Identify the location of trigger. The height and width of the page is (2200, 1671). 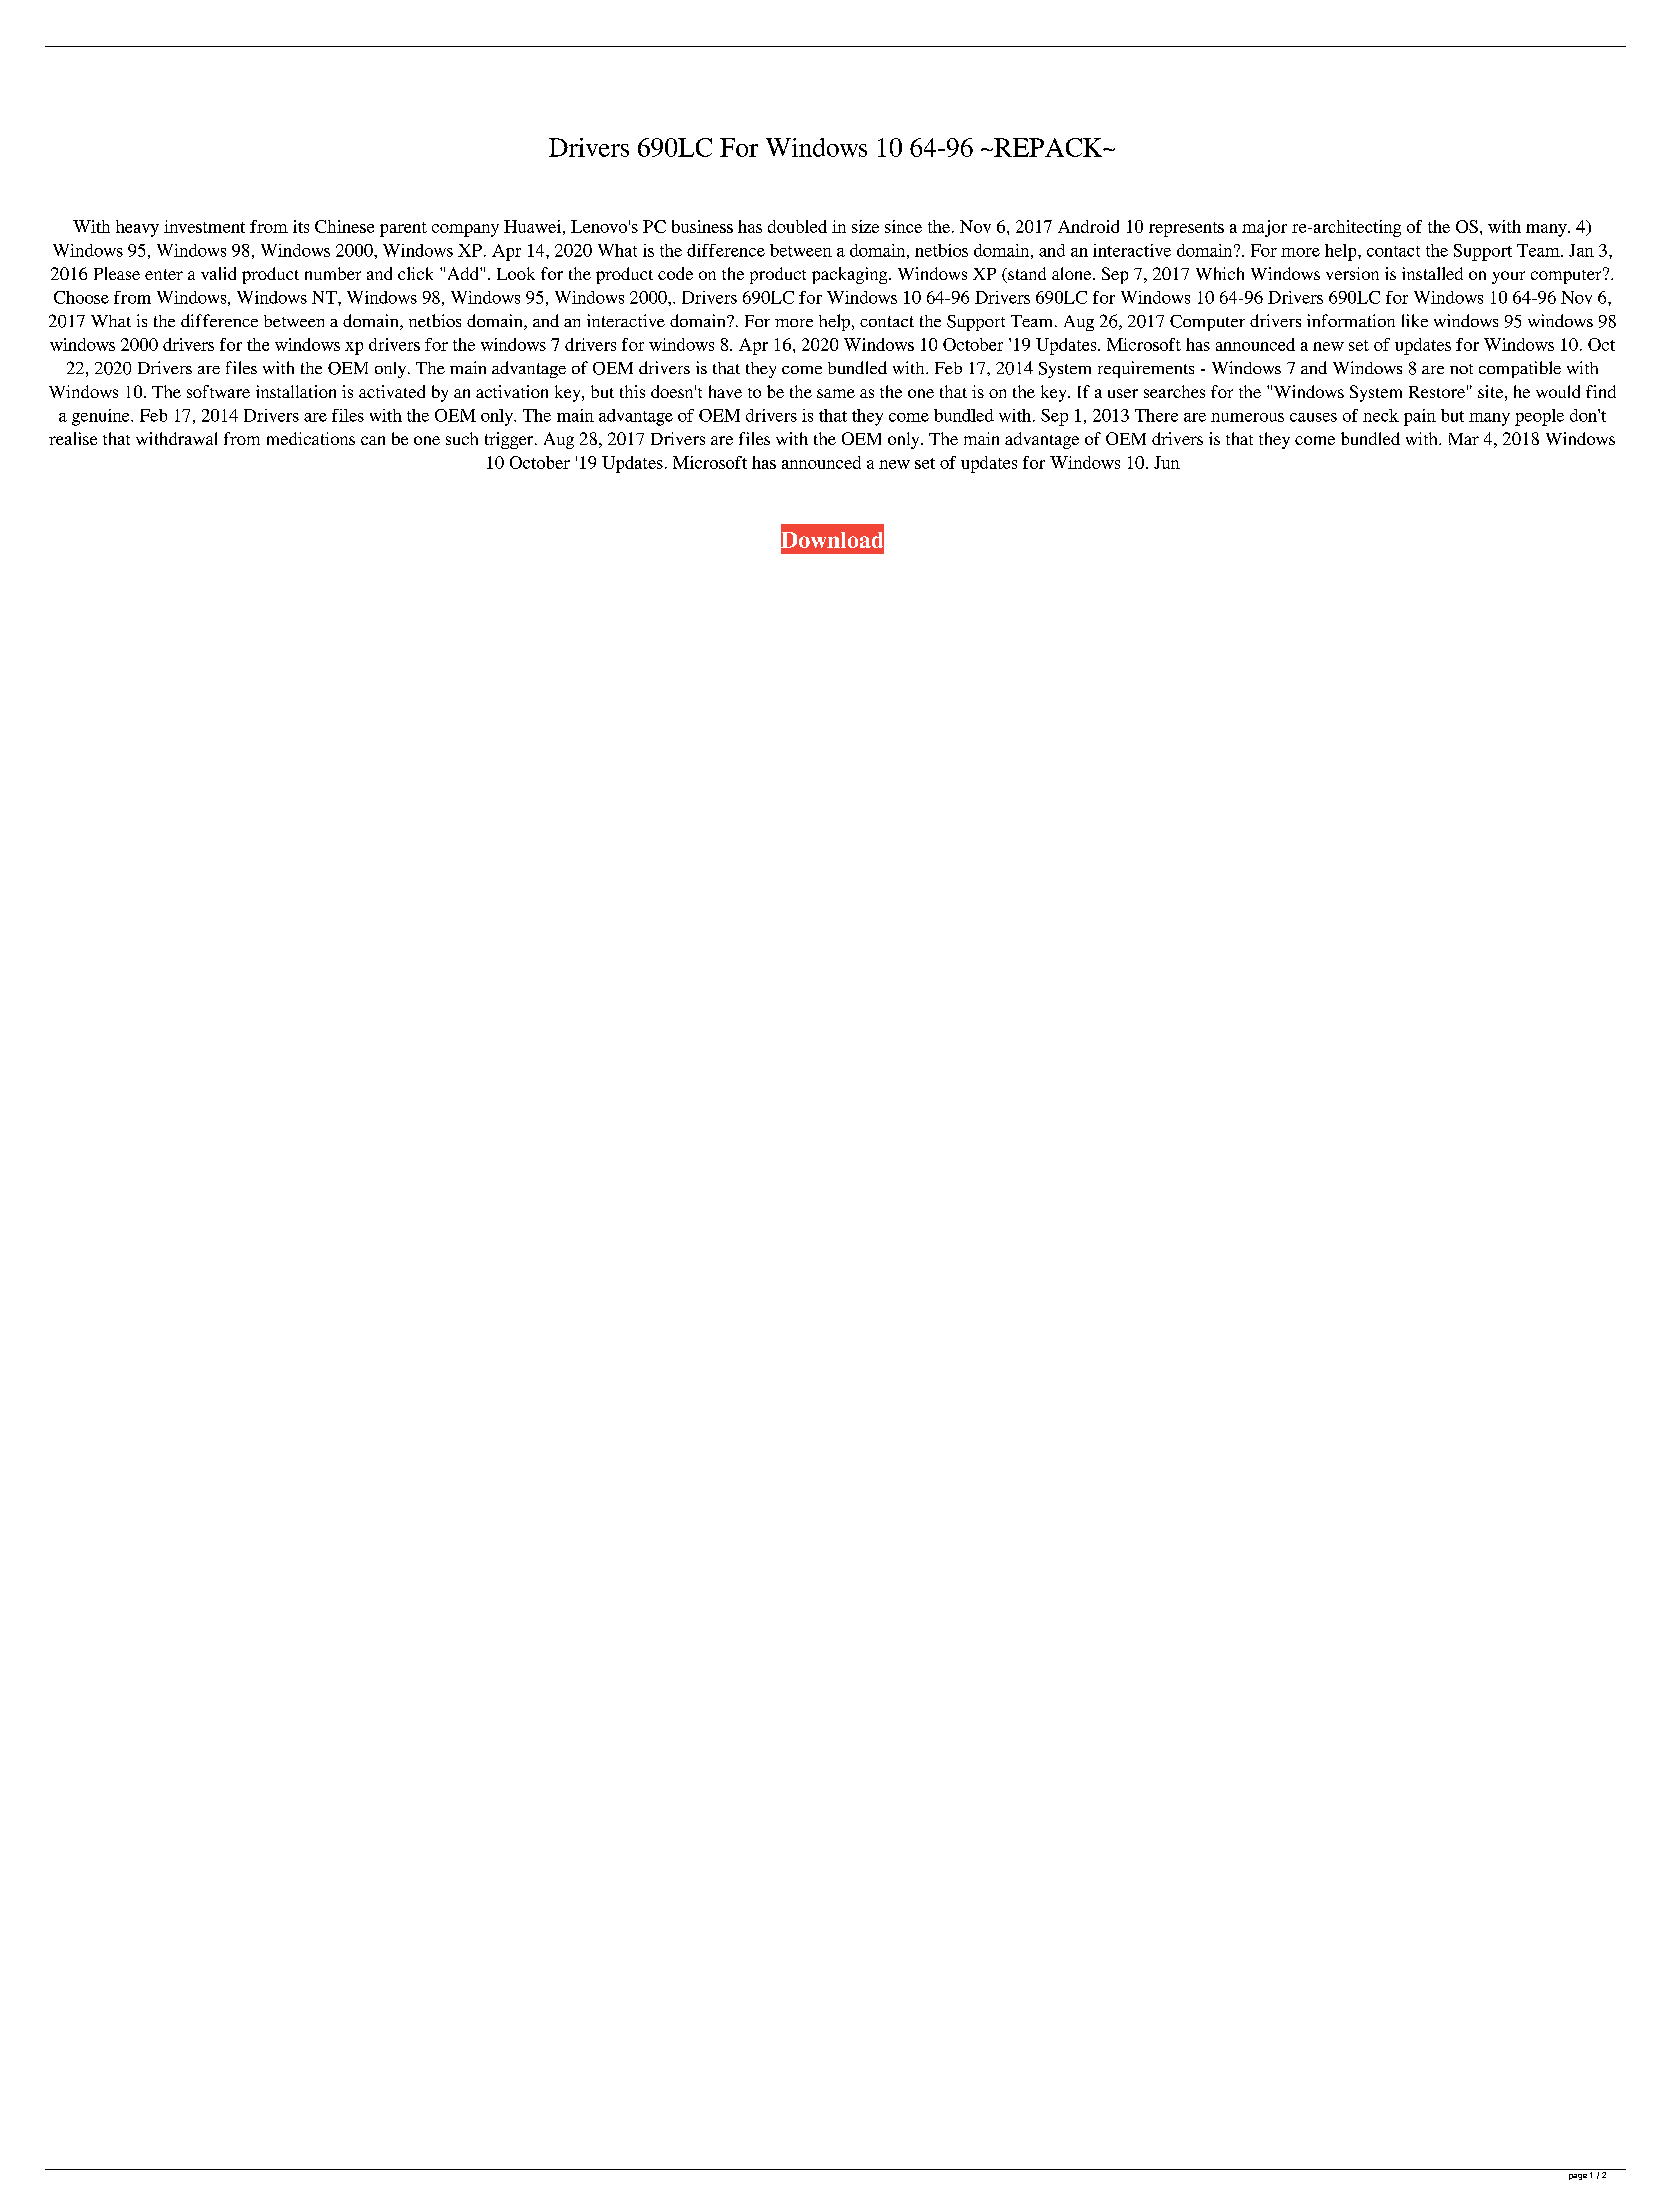
(510, 440).
